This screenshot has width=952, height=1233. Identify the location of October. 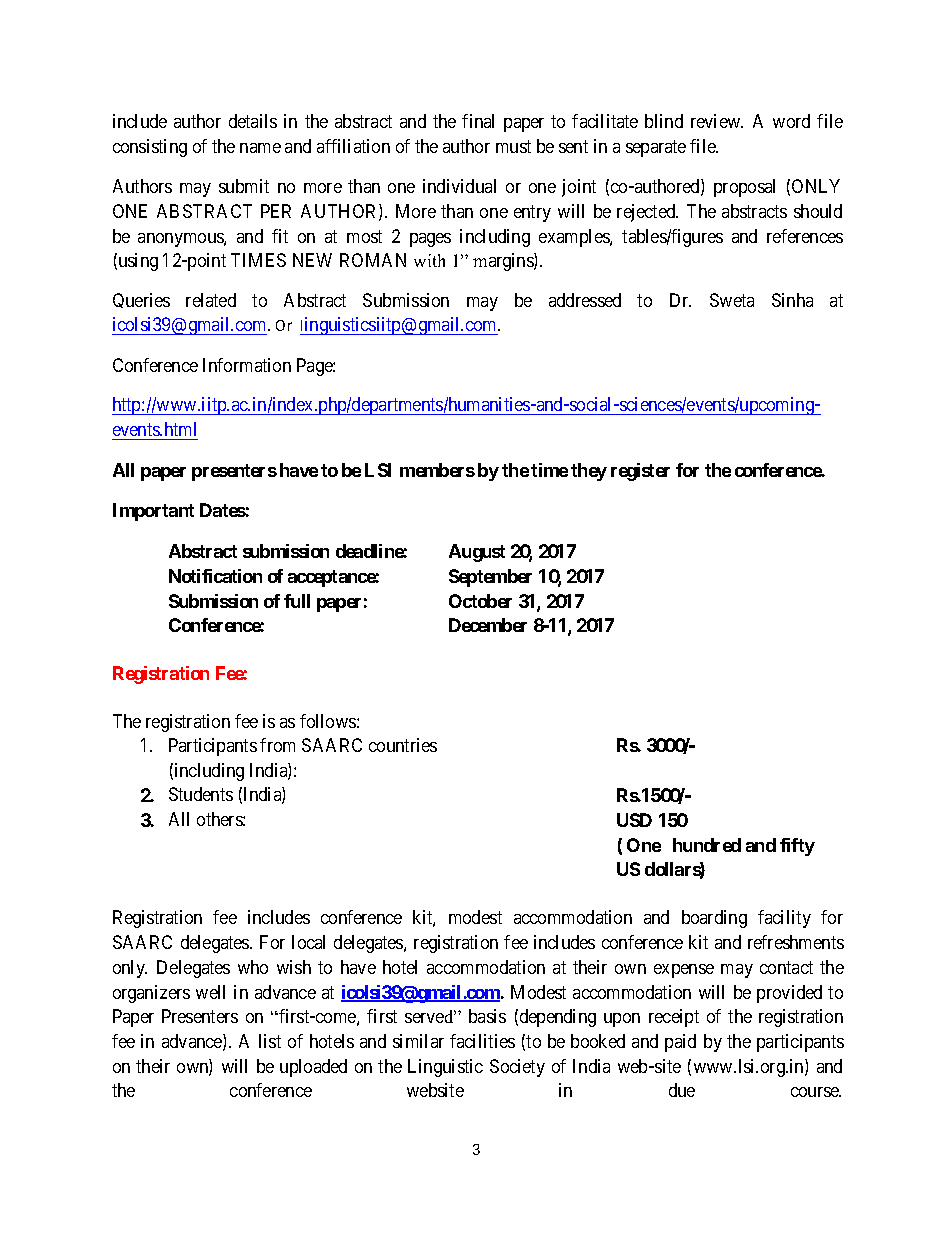
(480, 601).
